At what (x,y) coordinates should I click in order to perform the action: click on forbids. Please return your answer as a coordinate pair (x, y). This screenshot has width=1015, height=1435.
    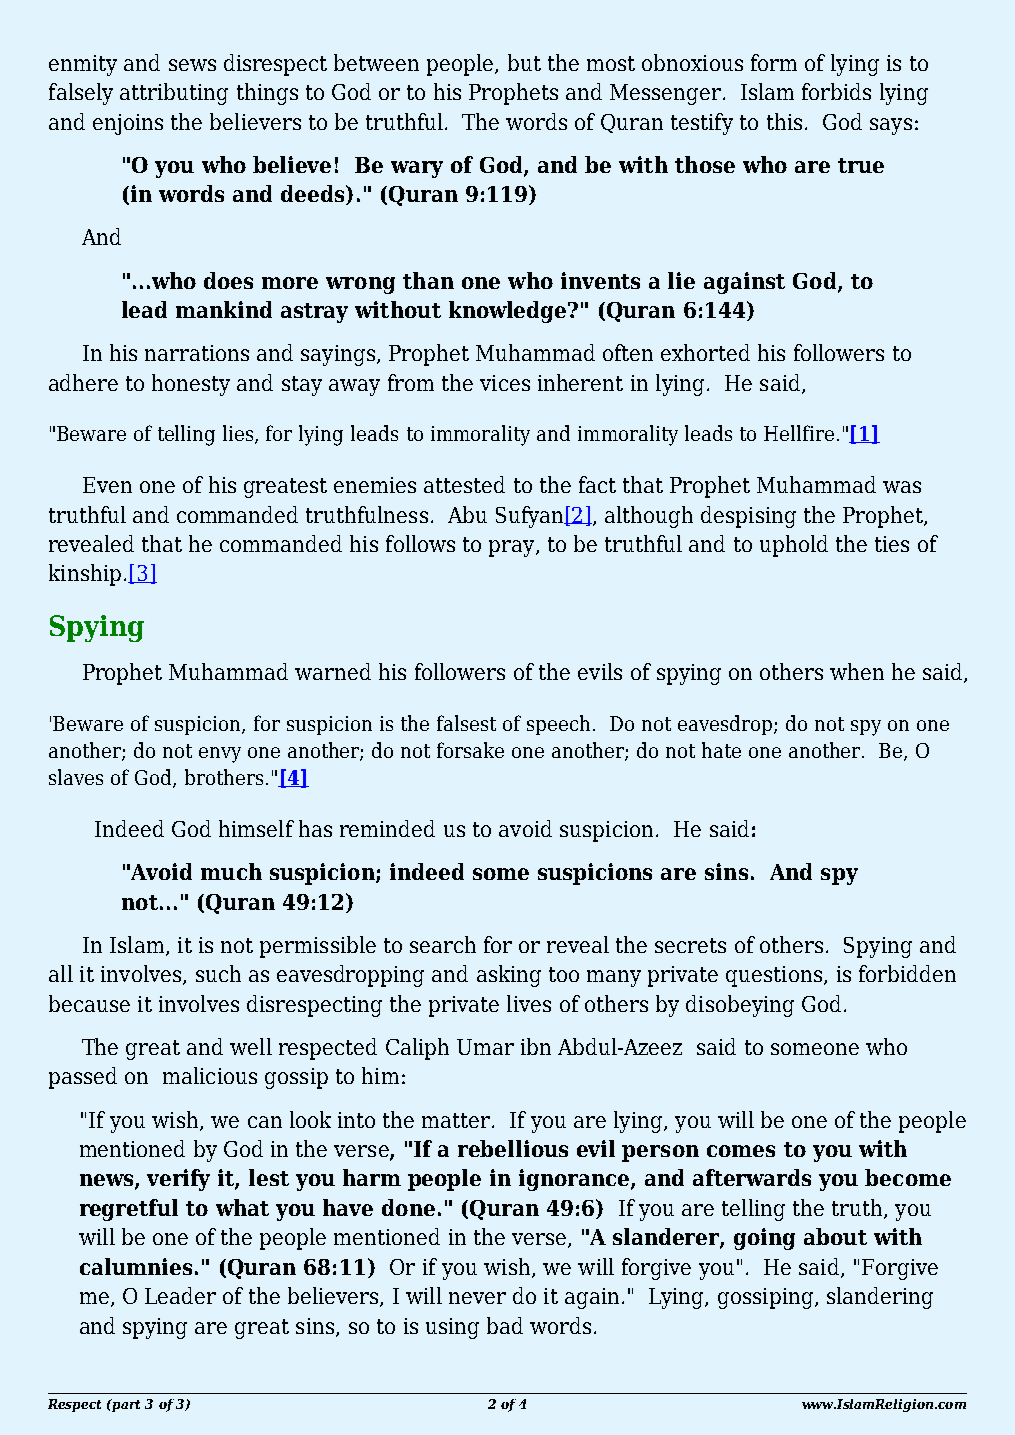
    Looking at the image, I should click on (836, 91).
